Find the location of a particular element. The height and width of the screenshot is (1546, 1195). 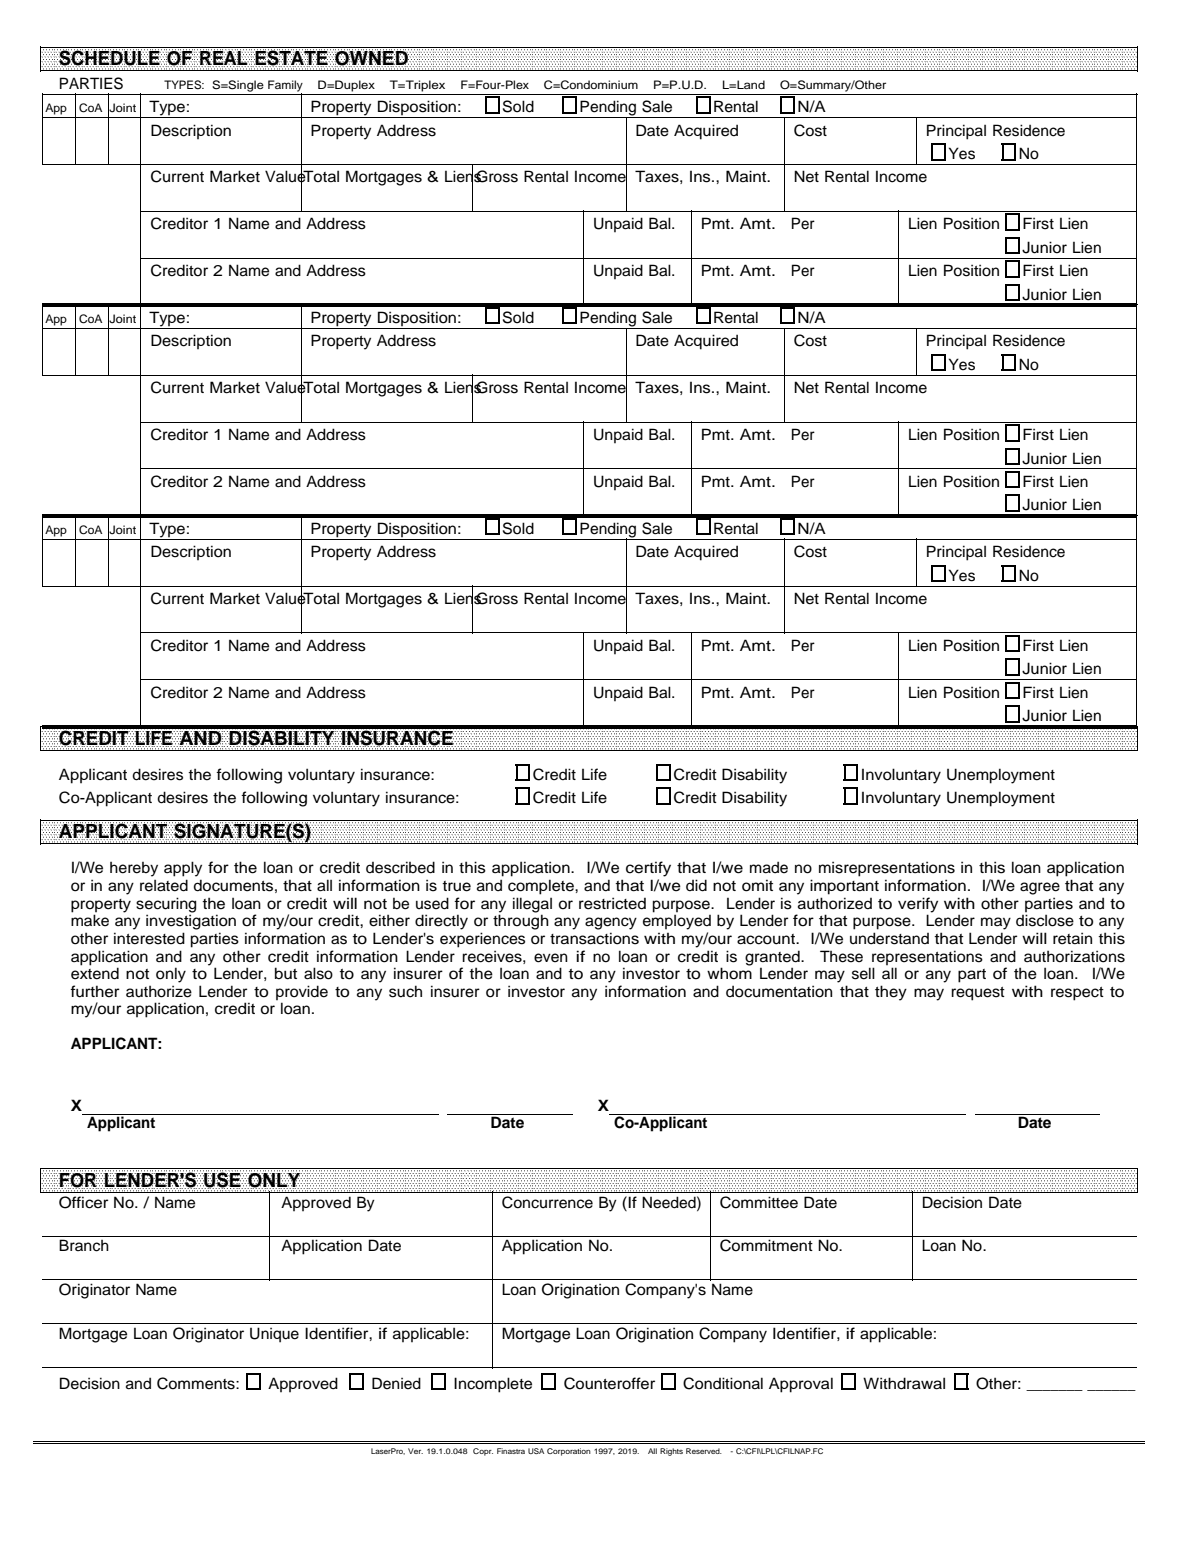

Comments is located at coordinates (197, 1383).
